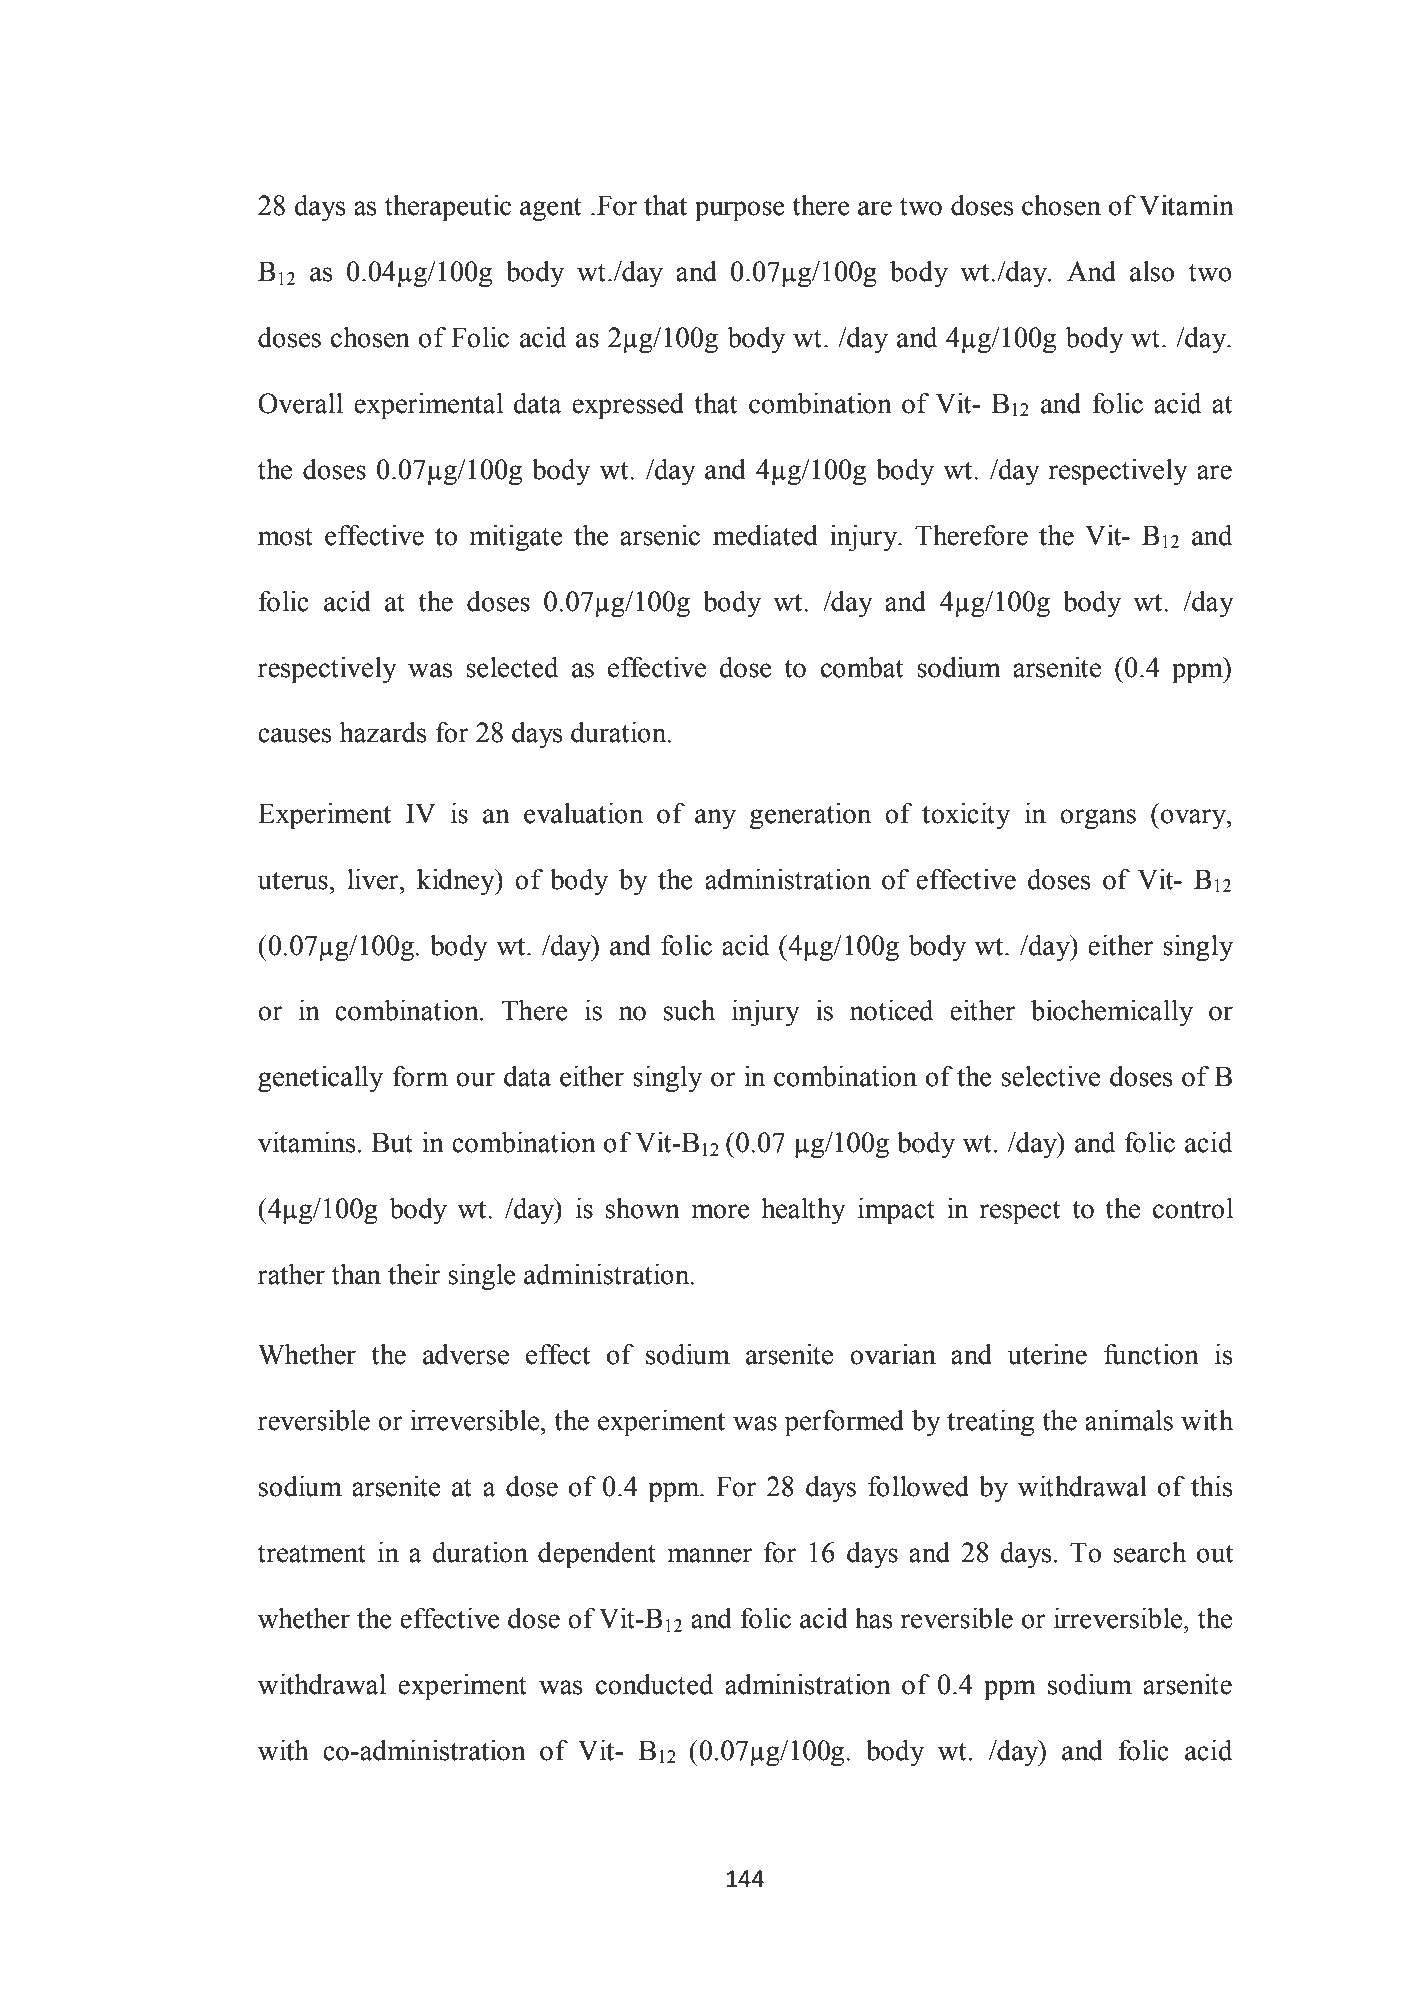 This screenshot has width=1421, height=2011. Describe the element at coordinates (285, 537) in the screenshot. I see `most` at that location.
